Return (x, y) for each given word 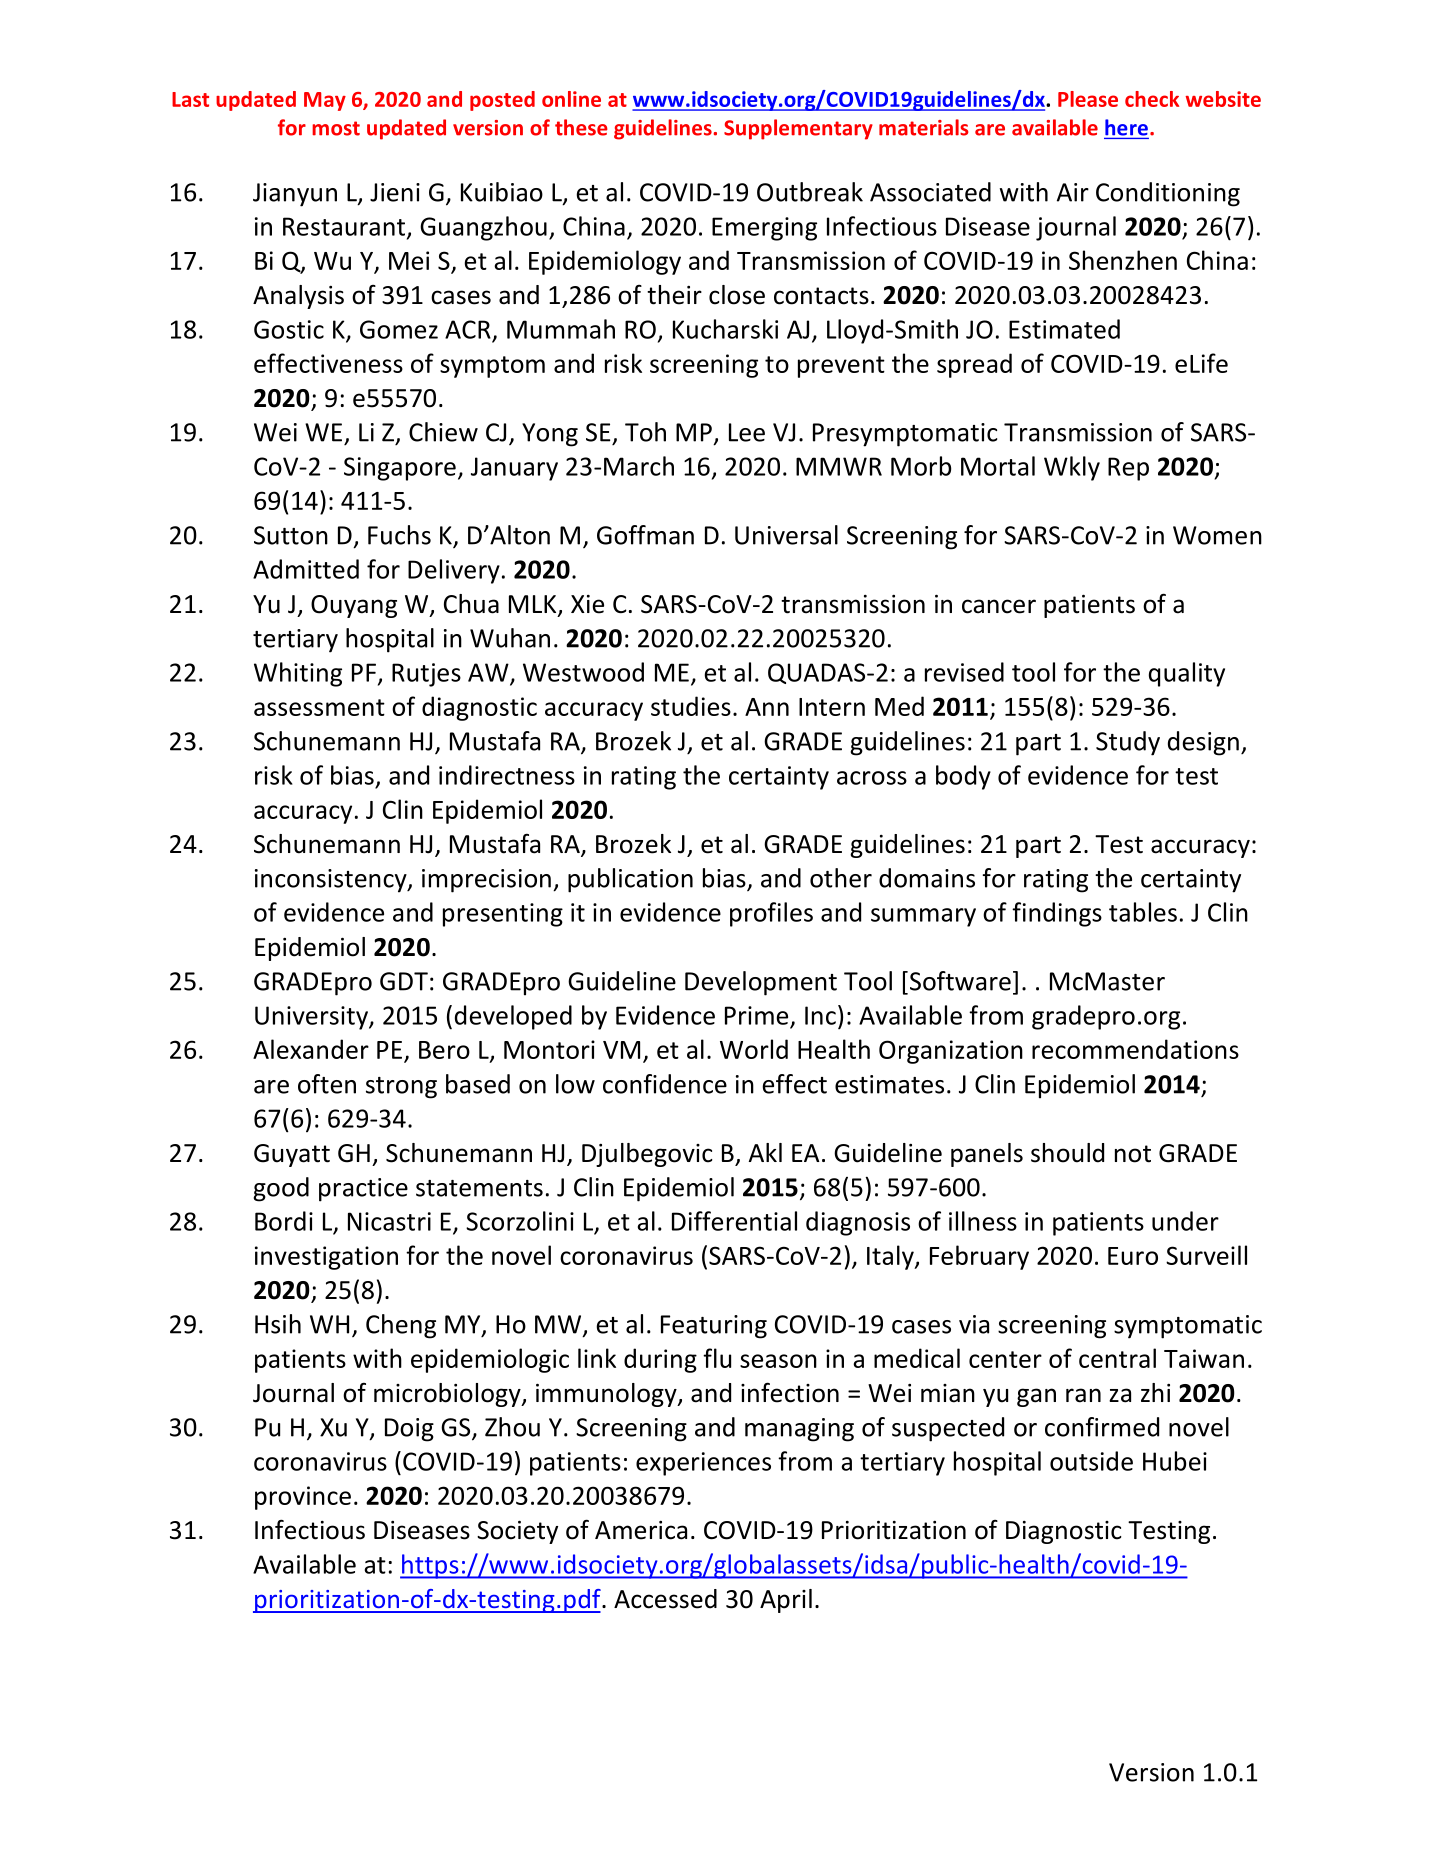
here (1126, 127)
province (303, 1498)
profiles (771, 914)
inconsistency (332, 881)
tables (1143, 912)
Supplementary (798, 129)
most (336, 128)
